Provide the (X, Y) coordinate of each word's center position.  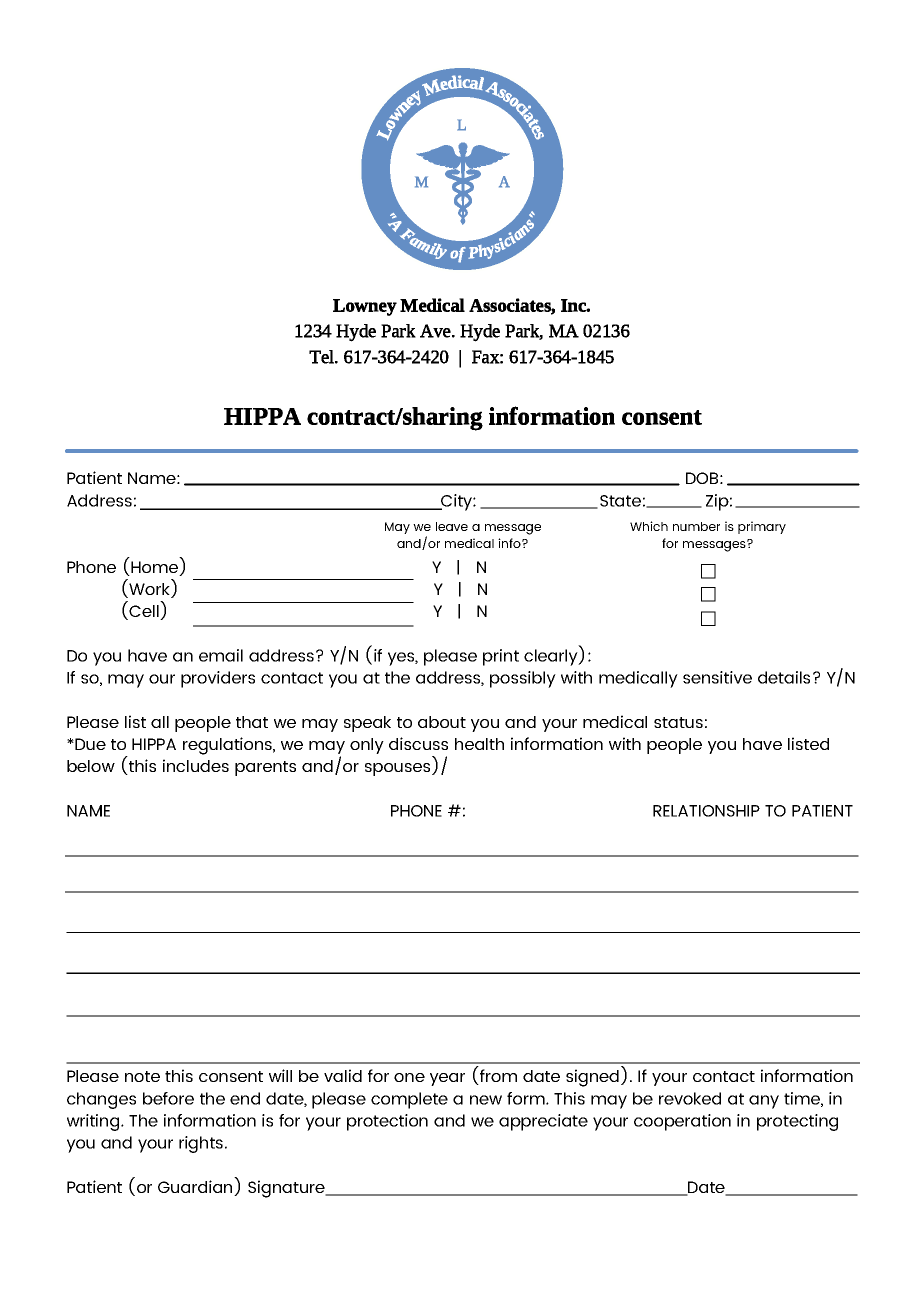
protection (387, 1122)
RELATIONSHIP (706, 811)
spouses (399, 769)
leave (452, 526)
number (696, 526)
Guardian (196, 1188)
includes (196, 765)
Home (155, 568)
